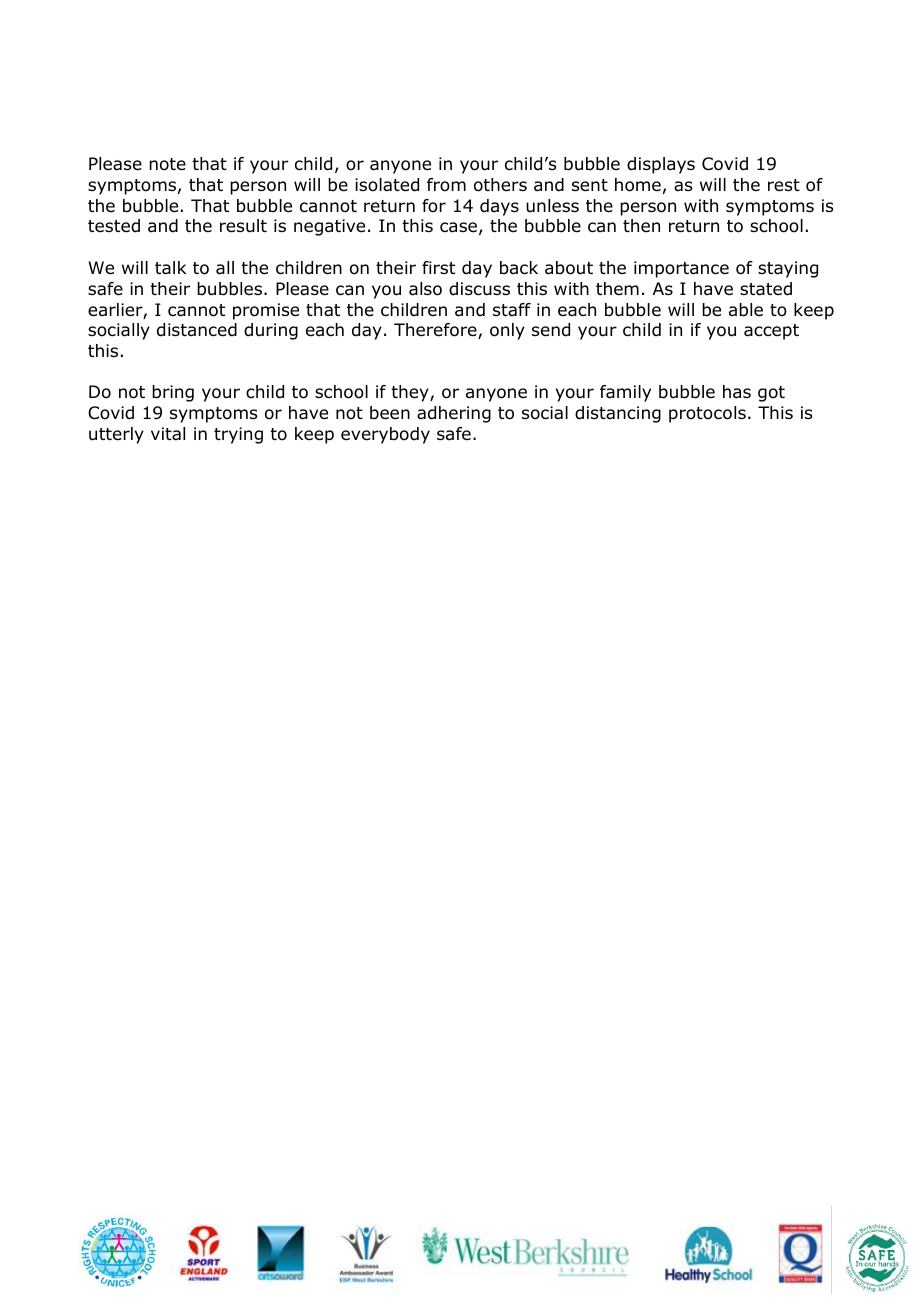 This screenshot has width=924, height=1308. What do you see at coordinates (454, 414) in the screenshot?
I see `adhering` at bounding box center [454, 414].
